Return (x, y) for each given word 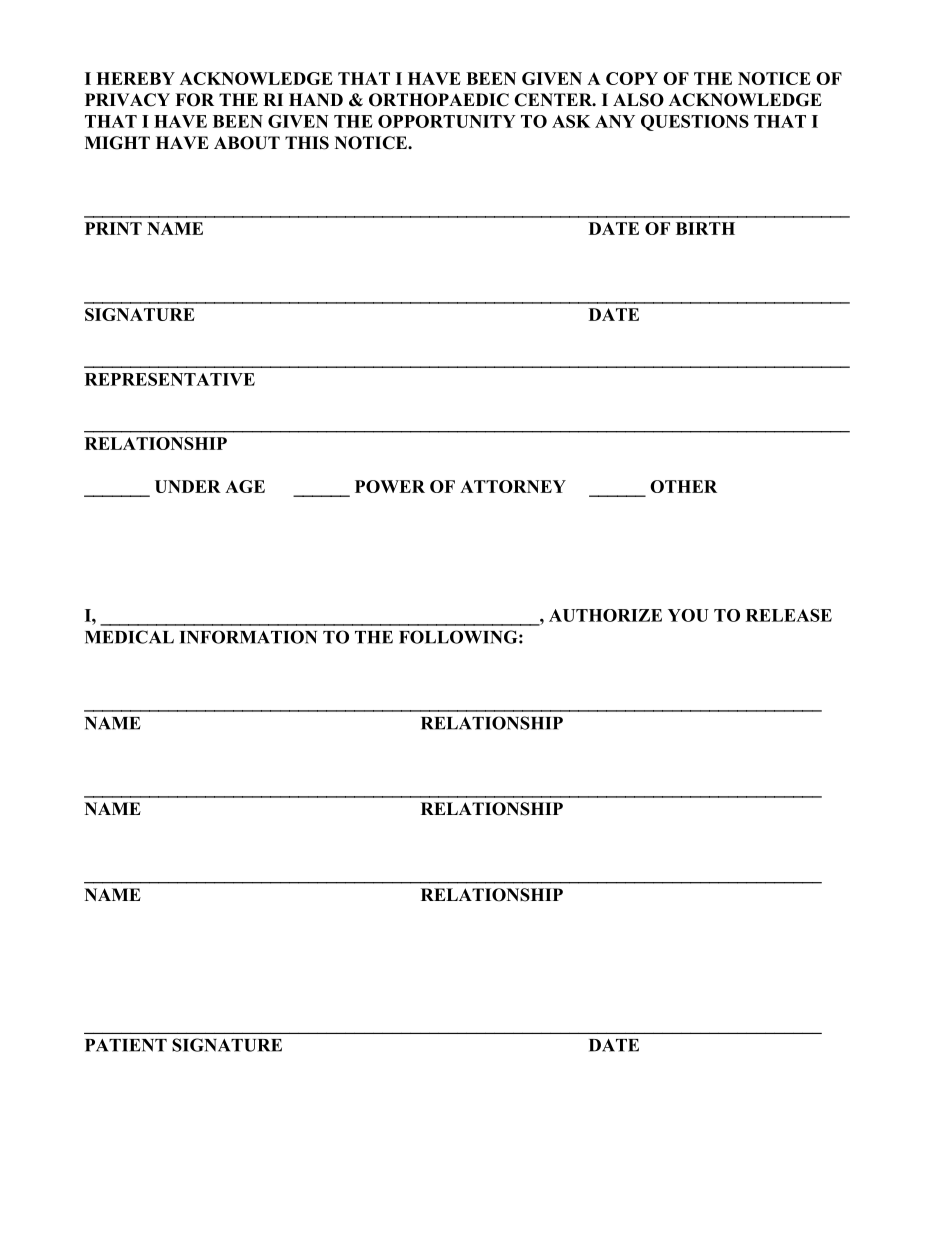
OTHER (683, 486)
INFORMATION (248, 637)
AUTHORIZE (605, 615)
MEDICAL (129, 637)
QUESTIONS (695, 123)
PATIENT (126, 1045)
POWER (390, 486)
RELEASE (789, 615)
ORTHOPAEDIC (439, 100)
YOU (688, 615)
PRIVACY (127, 100)
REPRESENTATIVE (170, 379)
